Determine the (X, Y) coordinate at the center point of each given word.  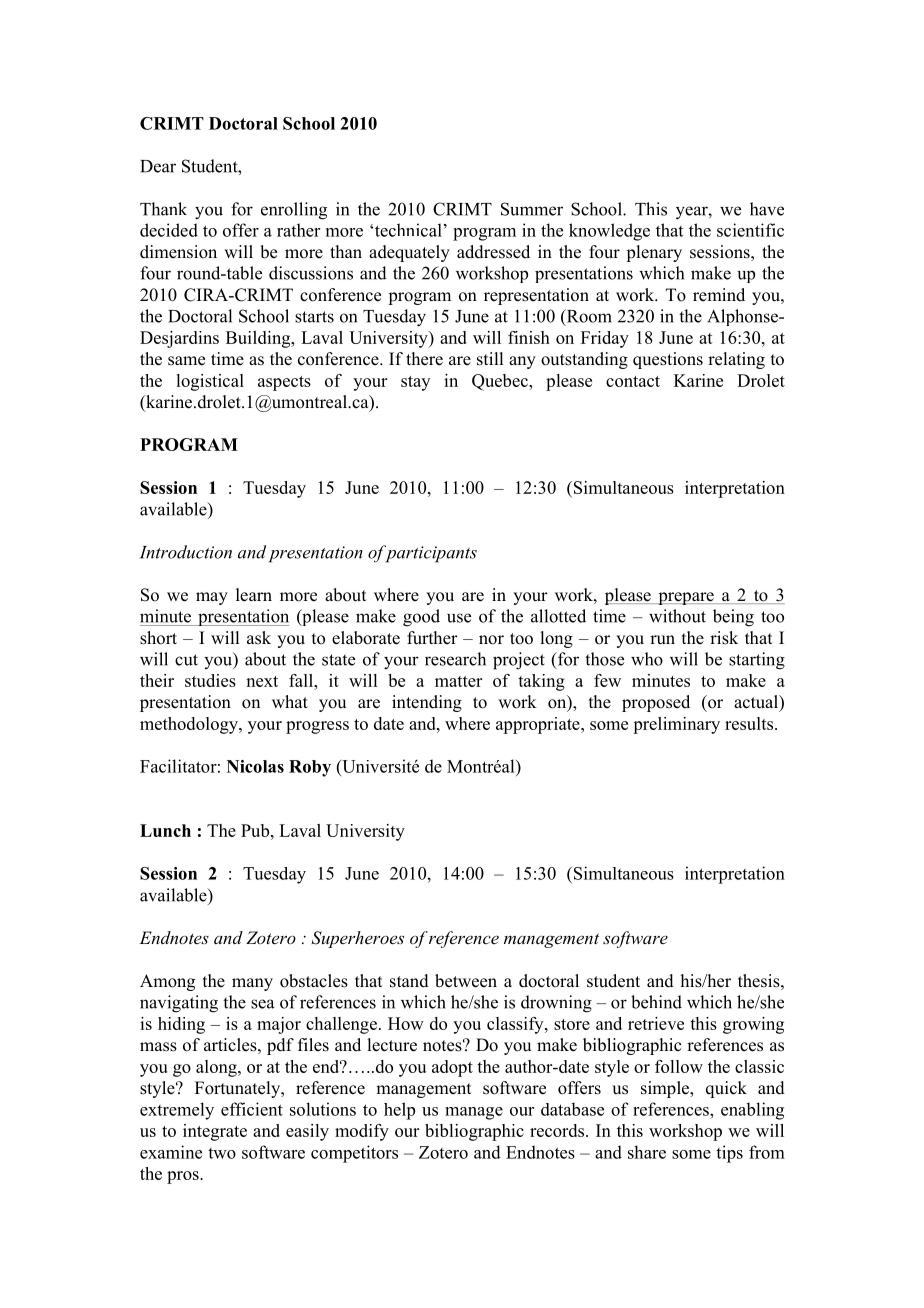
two (222, 1153)
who (647, 659)
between (466, 981)
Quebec (501, 382)
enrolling (294, 211)
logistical (210, 382)
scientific (750, 230)
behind (656, 1002)
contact (633, 381)
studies (210, 680)
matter (458, 681)
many (252, 984)
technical (408, 230)
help (399, 1111)
